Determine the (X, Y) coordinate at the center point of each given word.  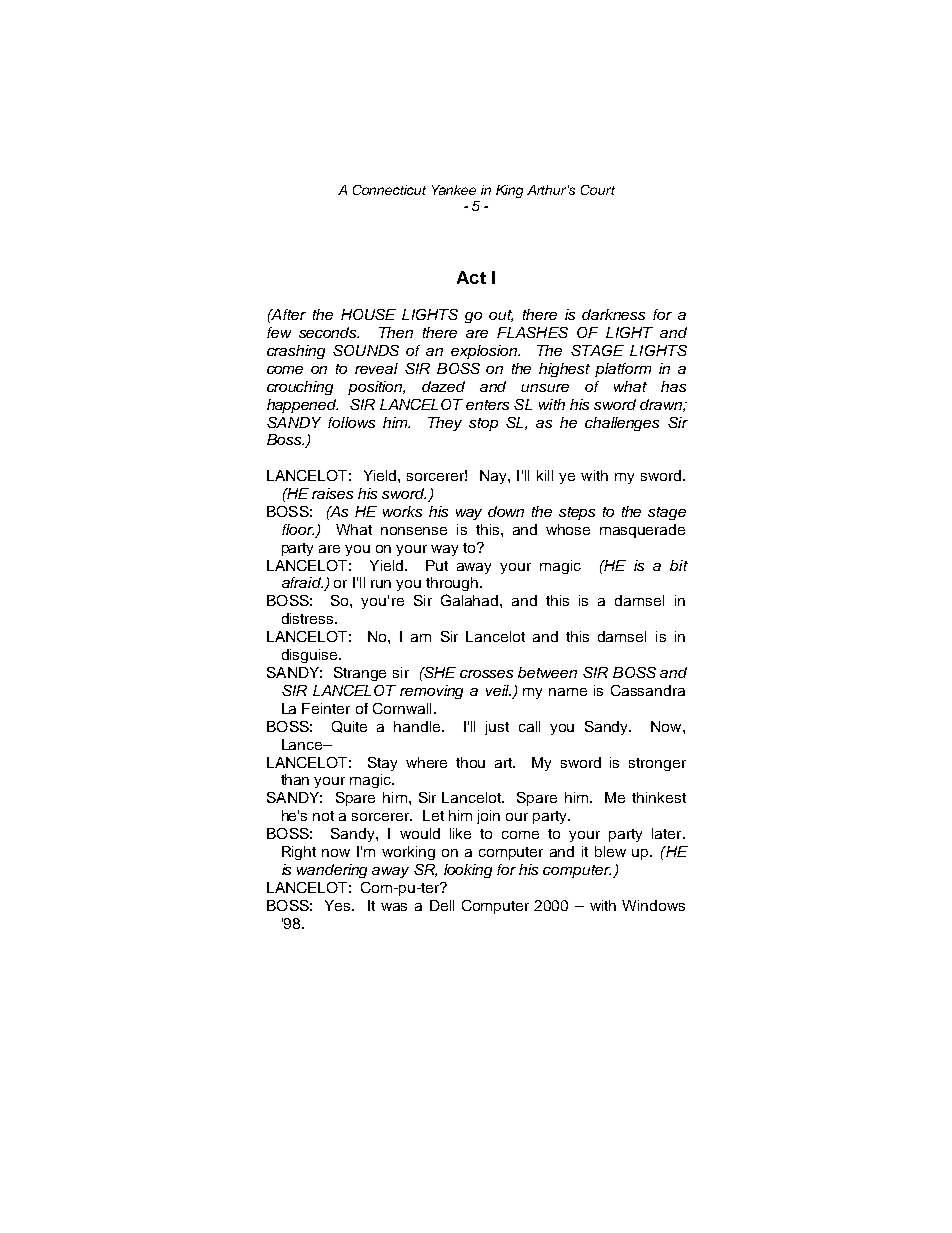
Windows (653, 905)
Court (598, 190)
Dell (442, 905)
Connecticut (389, 190)
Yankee (454, 190)
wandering (332, 871)
